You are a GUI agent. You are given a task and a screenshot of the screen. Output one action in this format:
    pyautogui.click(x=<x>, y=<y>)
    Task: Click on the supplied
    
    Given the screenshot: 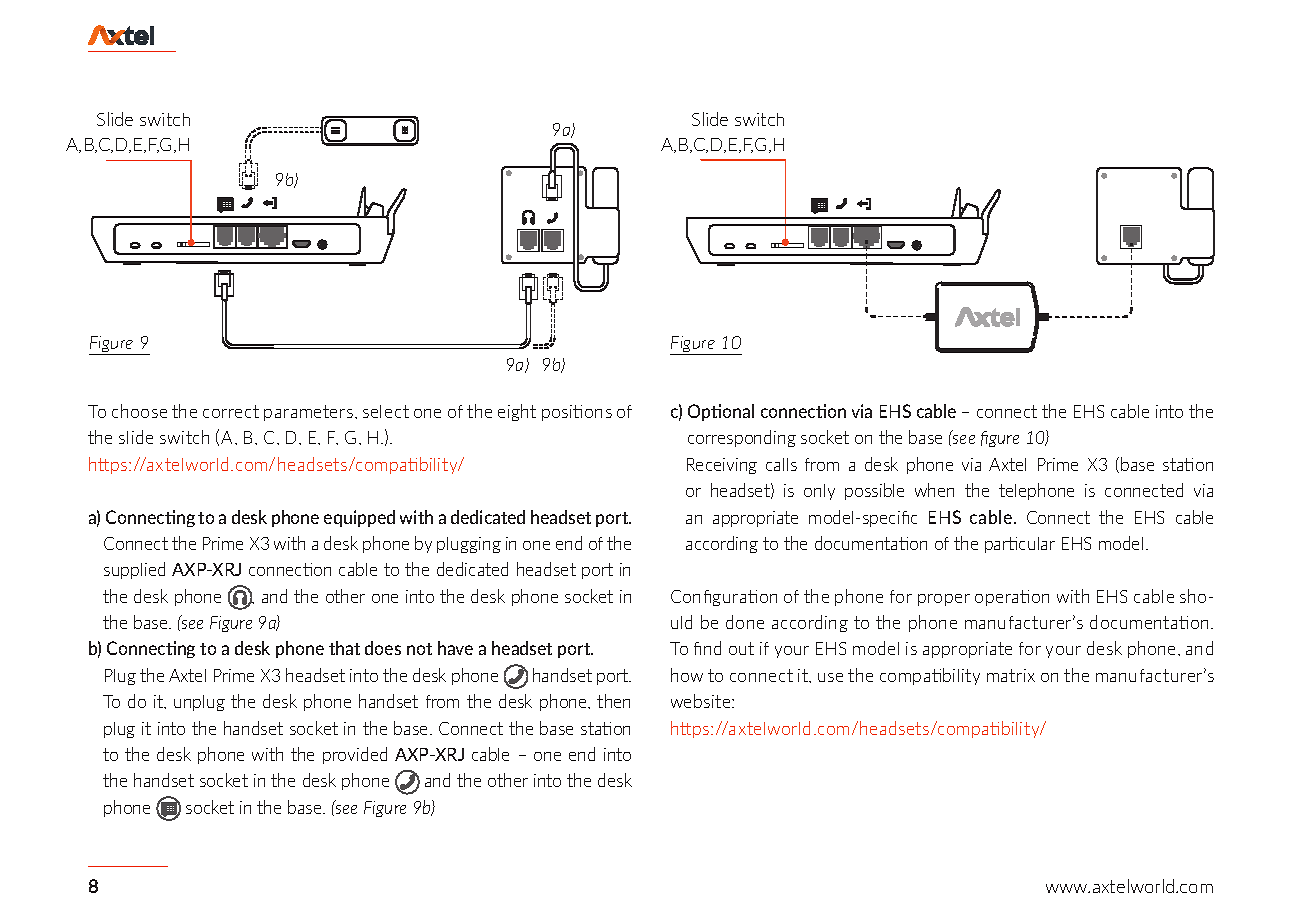 What is the action you would take?
    pyautogui.click(x=134, y=570)
